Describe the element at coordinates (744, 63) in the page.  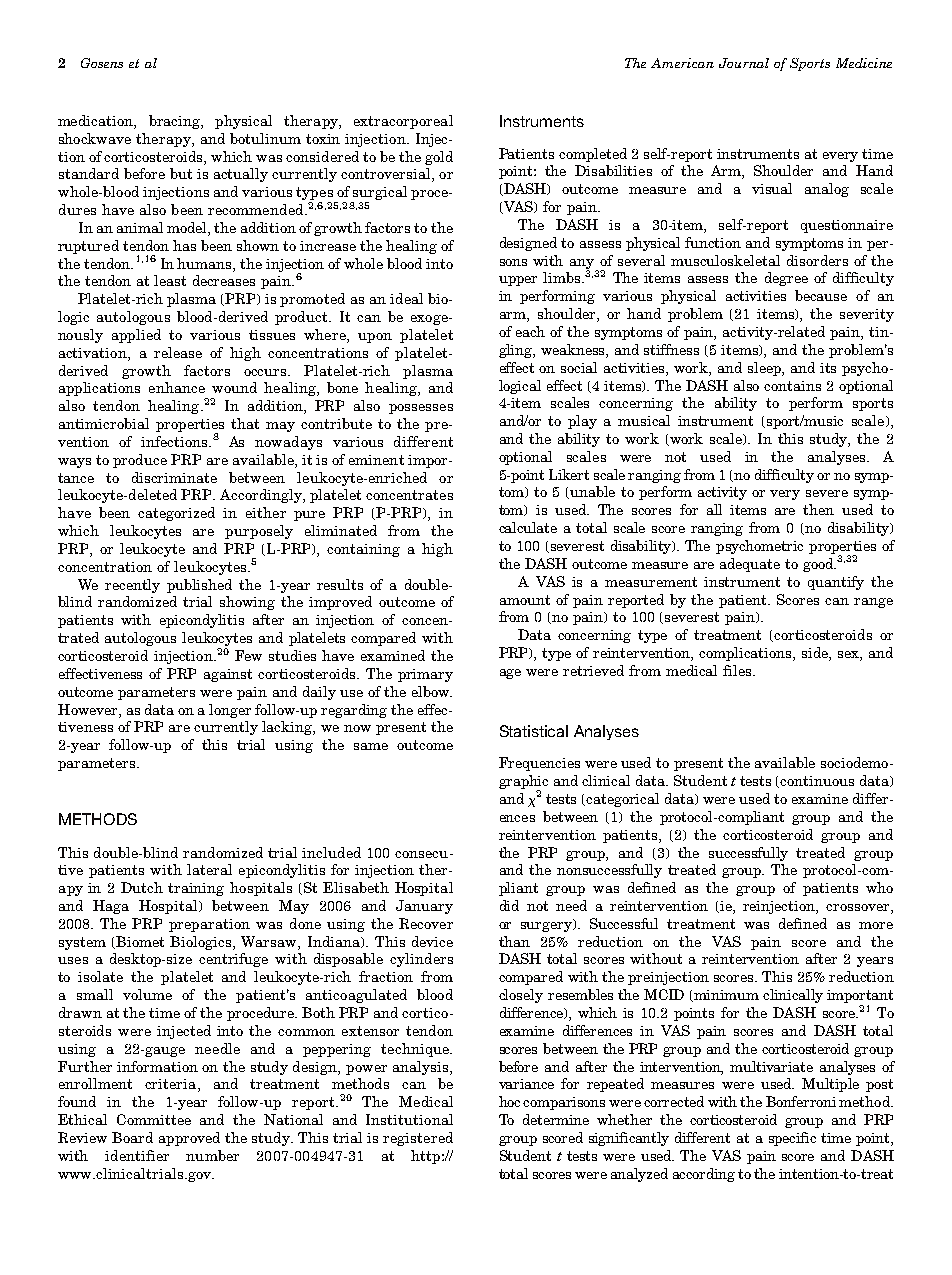
I see `Journal` at that location.
